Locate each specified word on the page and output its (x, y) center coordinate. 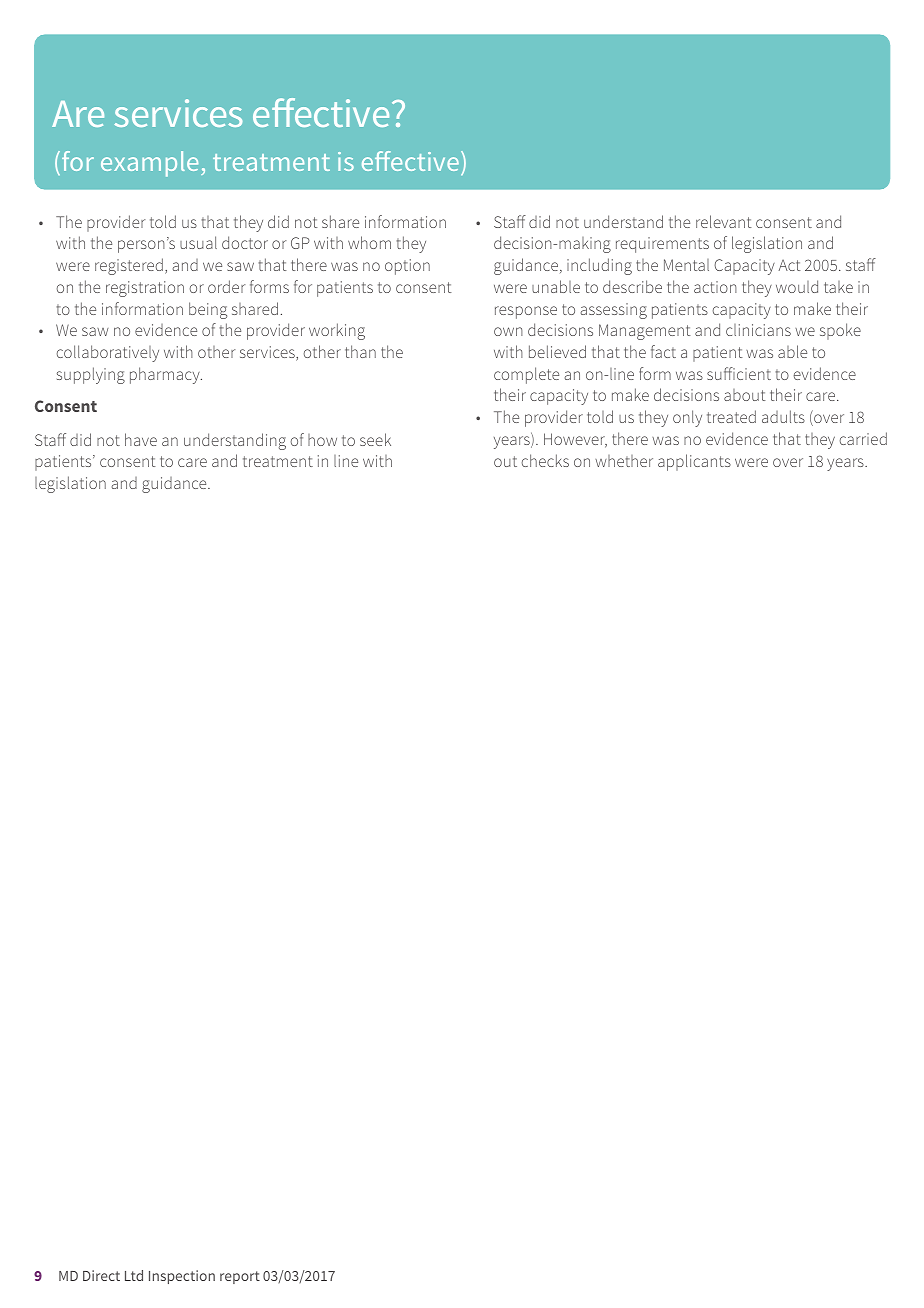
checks (545, 460)
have (141, 439)
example (149, 164)
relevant (723, 221)
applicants (694, 462)
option (407, 267)
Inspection (182, 1277)
